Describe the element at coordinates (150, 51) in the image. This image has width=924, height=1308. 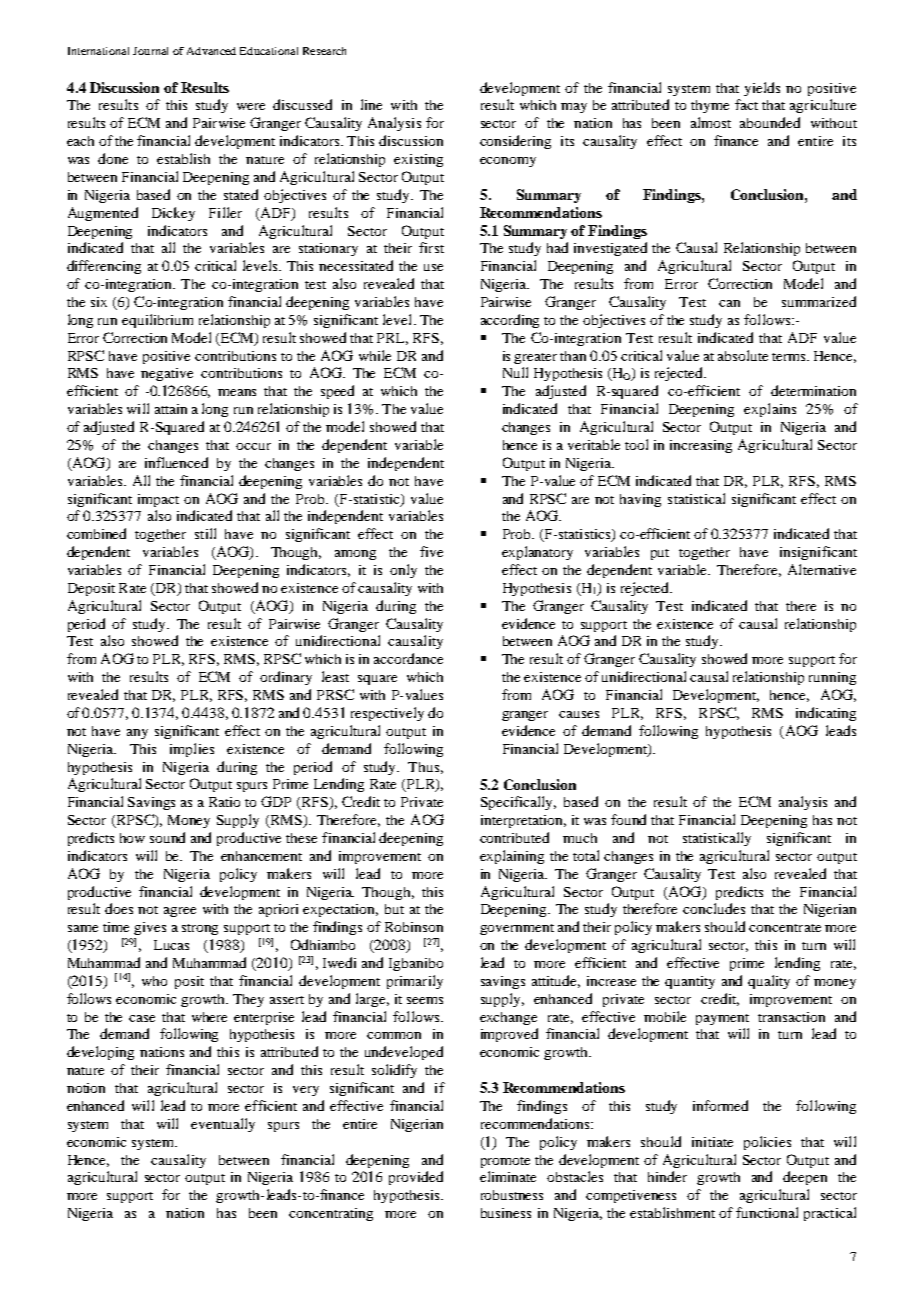
I see `Journal` at that location.
